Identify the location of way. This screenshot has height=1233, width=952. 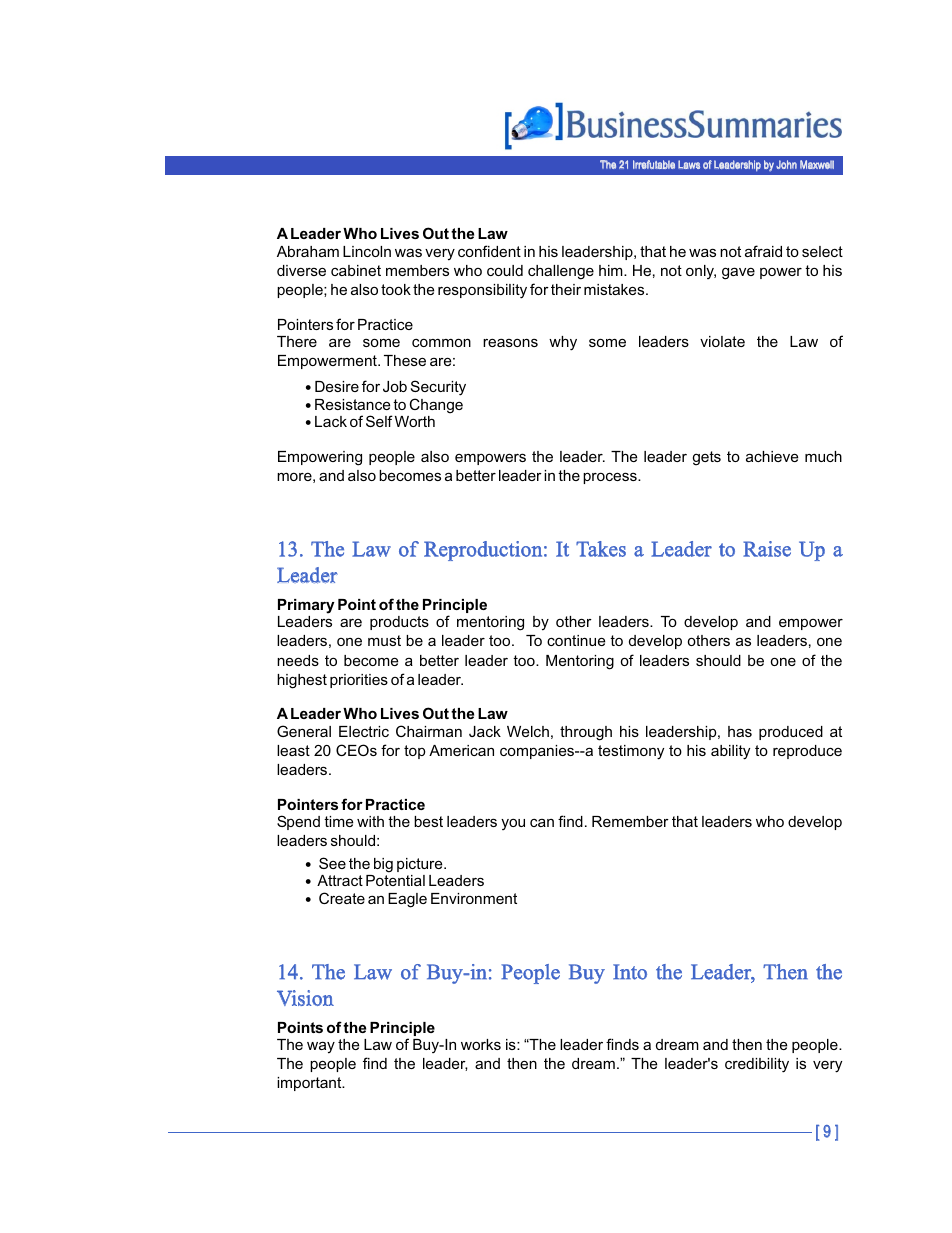
(321, 1047).
